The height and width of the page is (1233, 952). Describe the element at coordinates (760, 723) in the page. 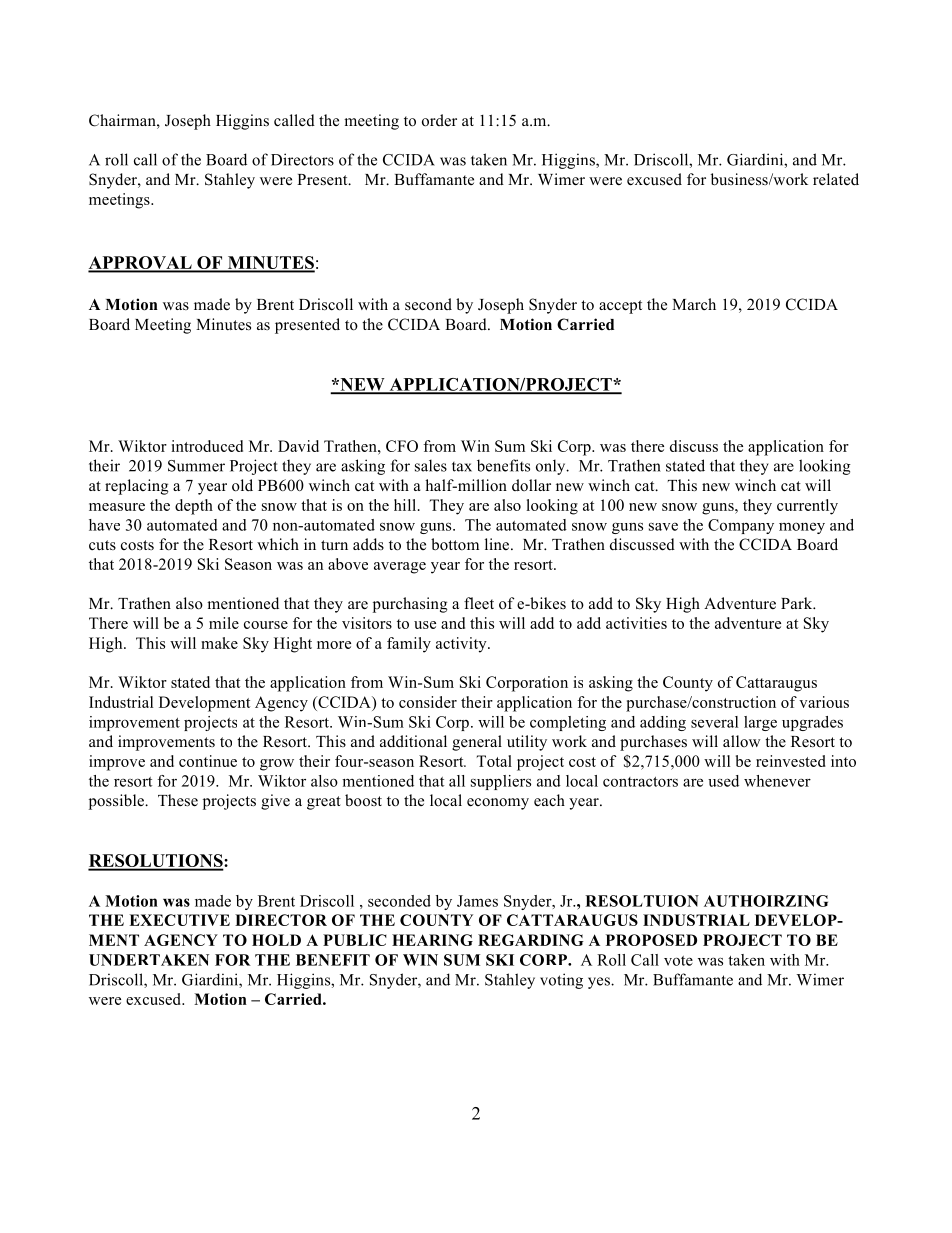

I see `large` at that location.
